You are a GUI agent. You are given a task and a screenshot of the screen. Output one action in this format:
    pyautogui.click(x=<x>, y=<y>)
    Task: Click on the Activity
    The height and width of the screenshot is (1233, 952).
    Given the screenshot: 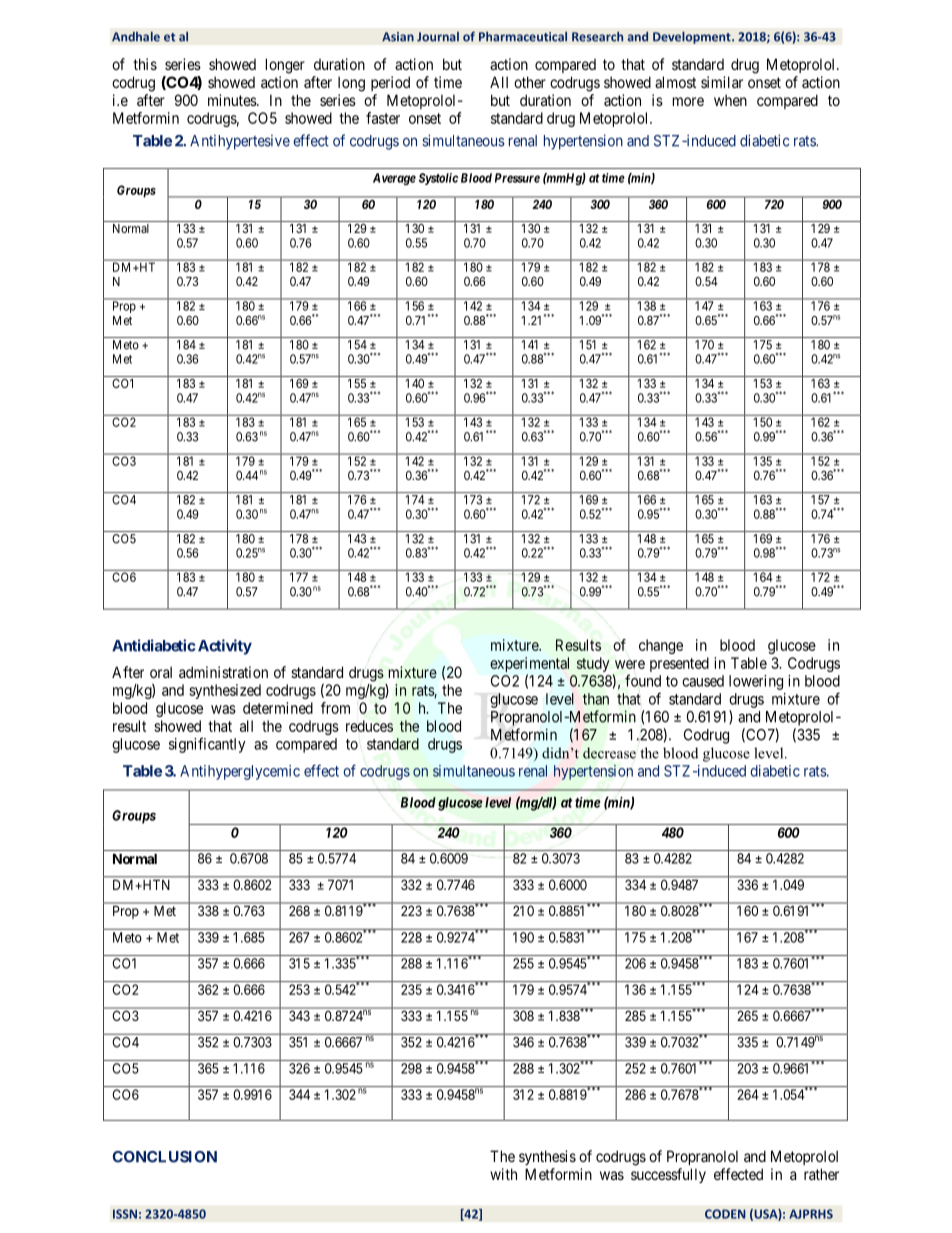 What is the action you would take?
    pyautogui.click(x=223, y=647)
